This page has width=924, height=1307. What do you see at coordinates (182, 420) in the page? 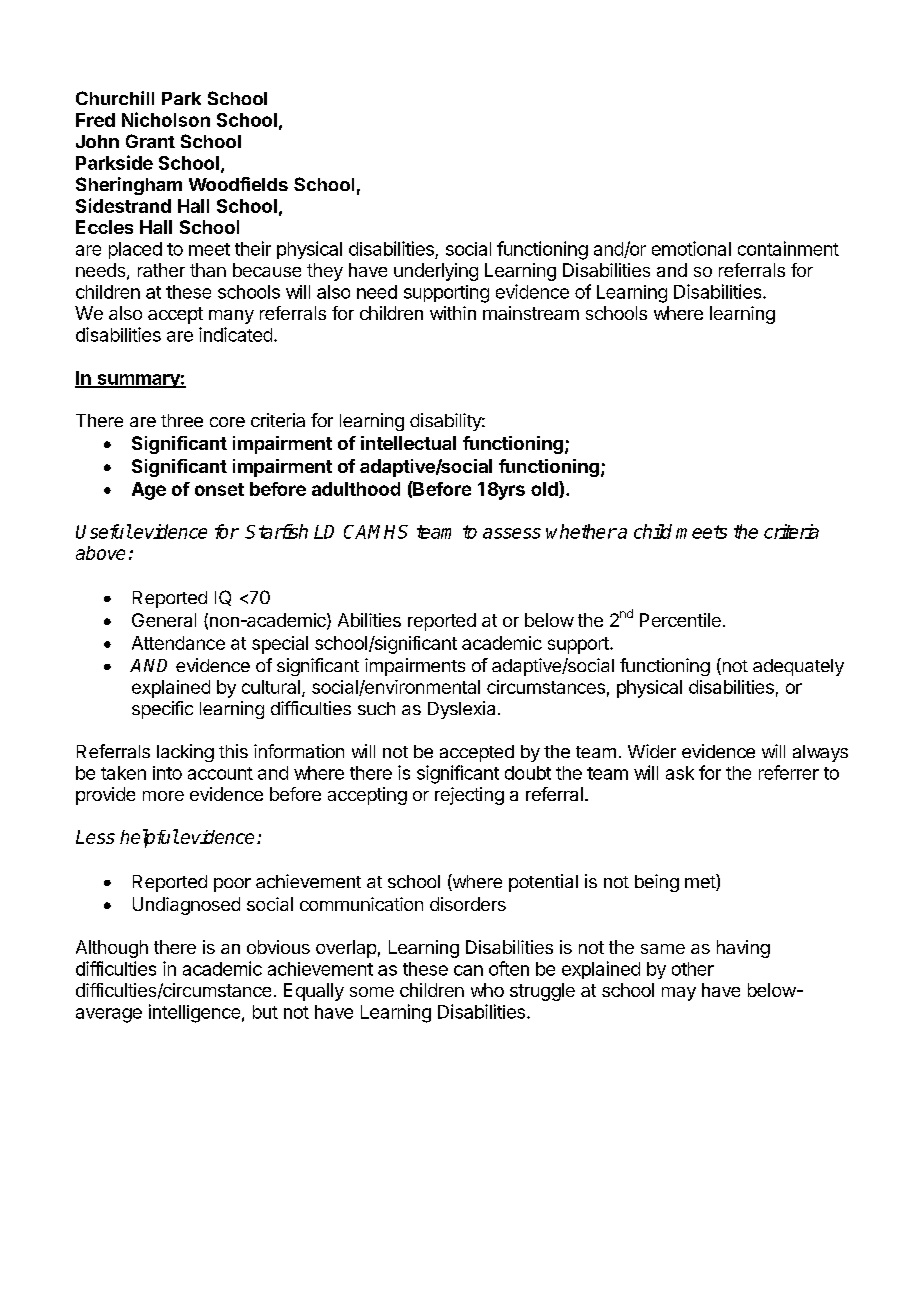
I see `three` at bounding box center [182, 420].
